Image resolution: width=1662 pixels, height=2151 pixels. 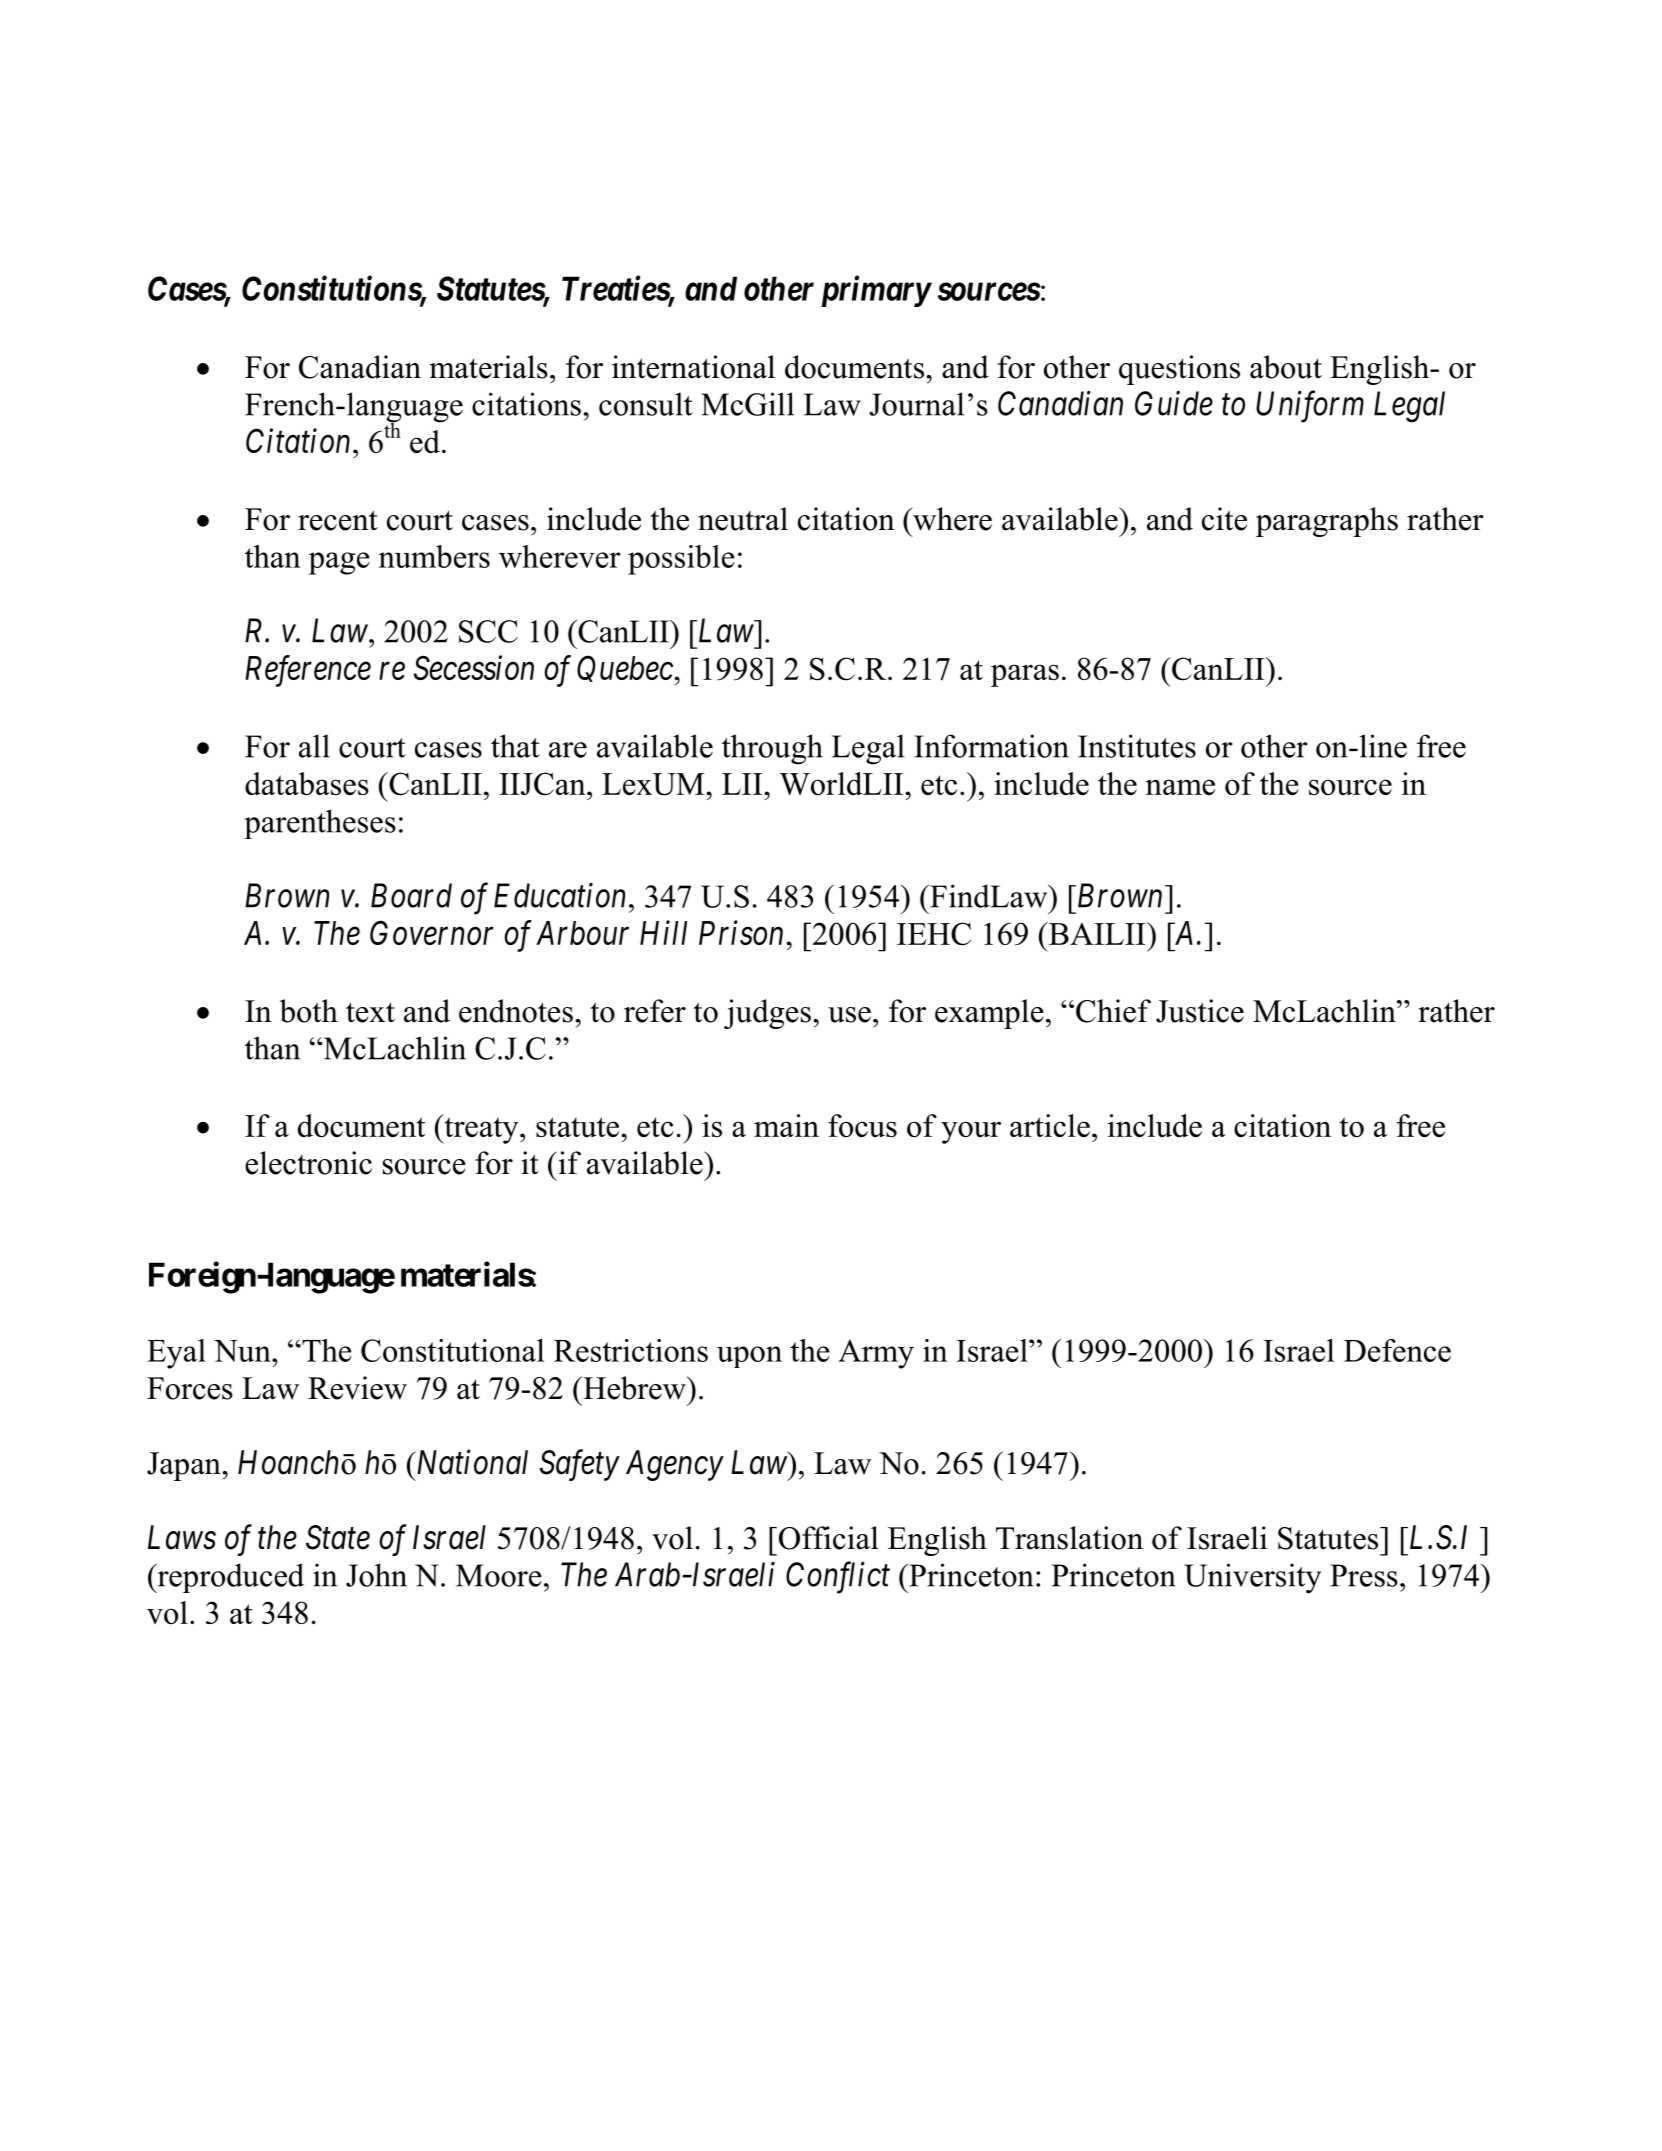 What do you see at coordinates (1252, 1578) in the document?
I see `University` at bounding box center [1252, 1578].
